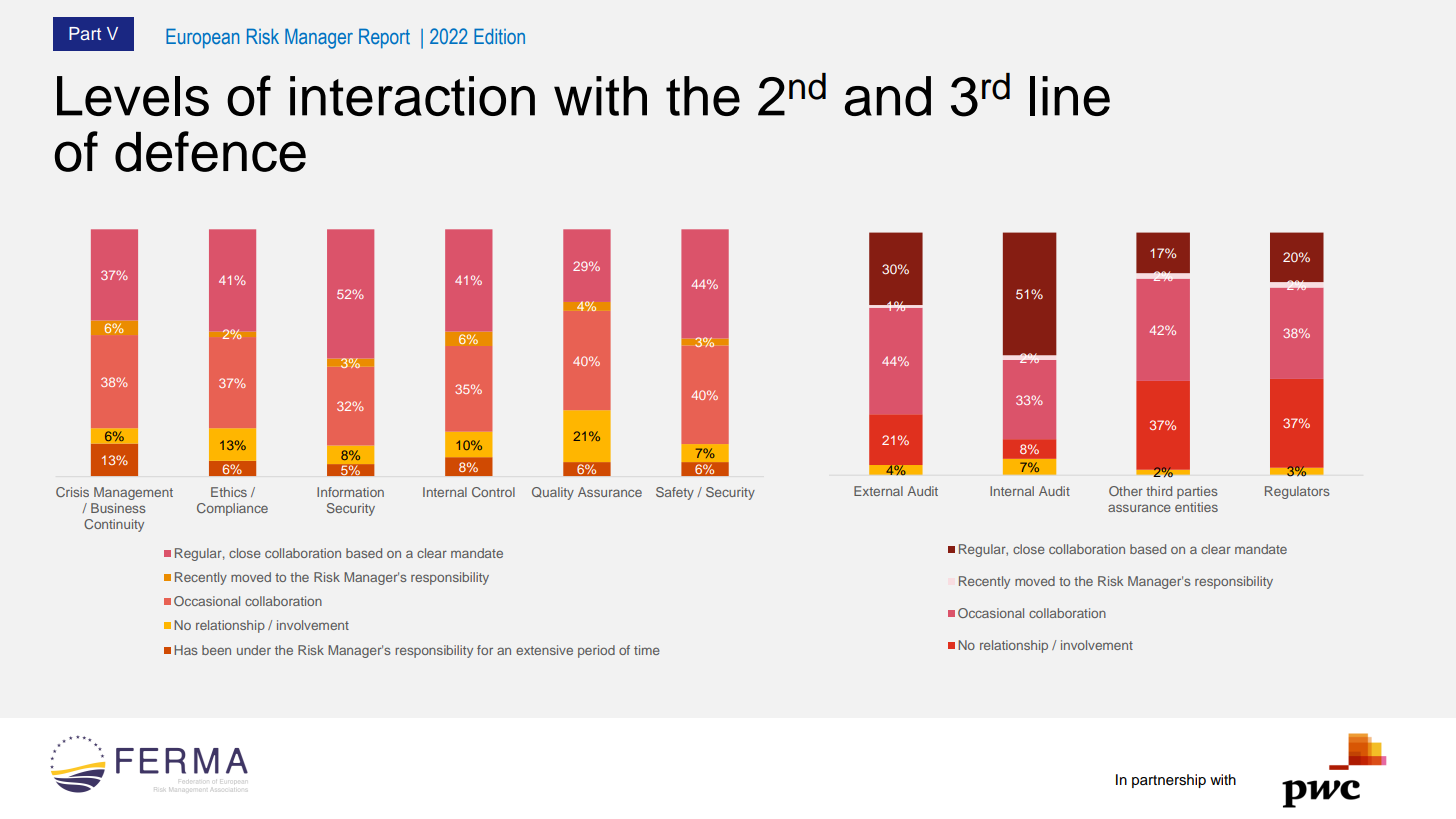 The image size is (1456, 819). Describe the element at coordinates (384, 38) in the document. I see `Report` at that location.
